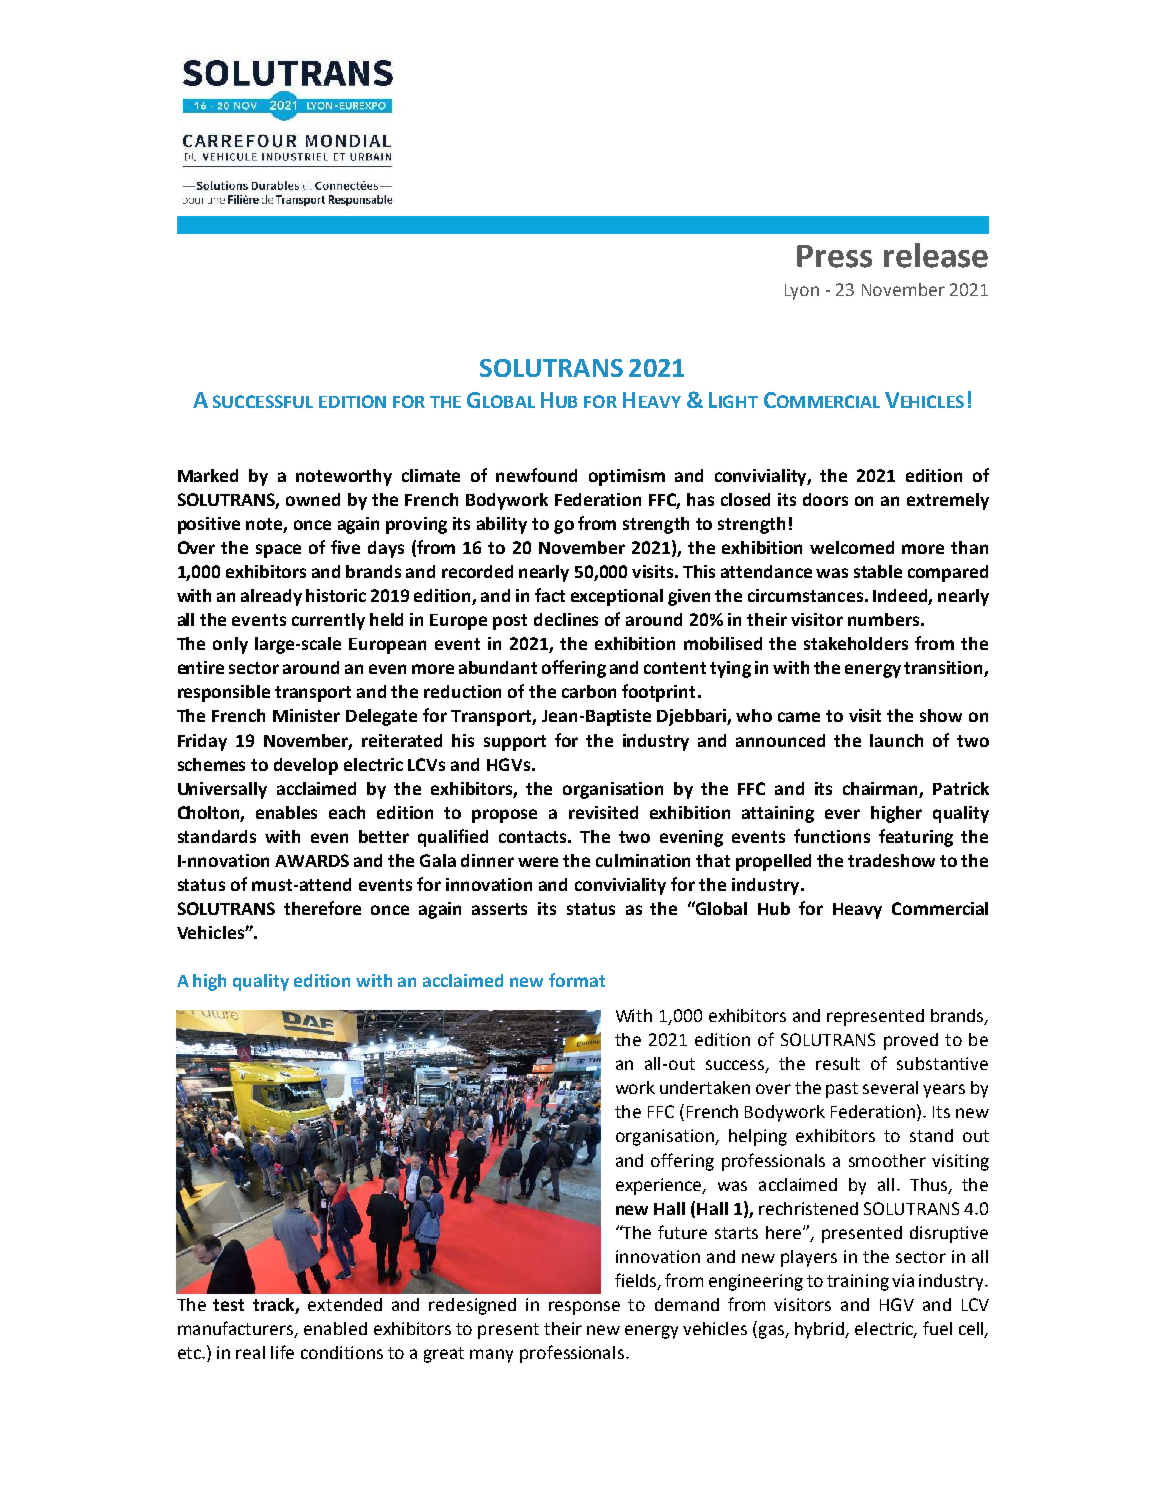 This screenshot has width=1167, height=1510. Describe the element at coordinates (584, 1308) in the screenshot. I see `response` at that location.
